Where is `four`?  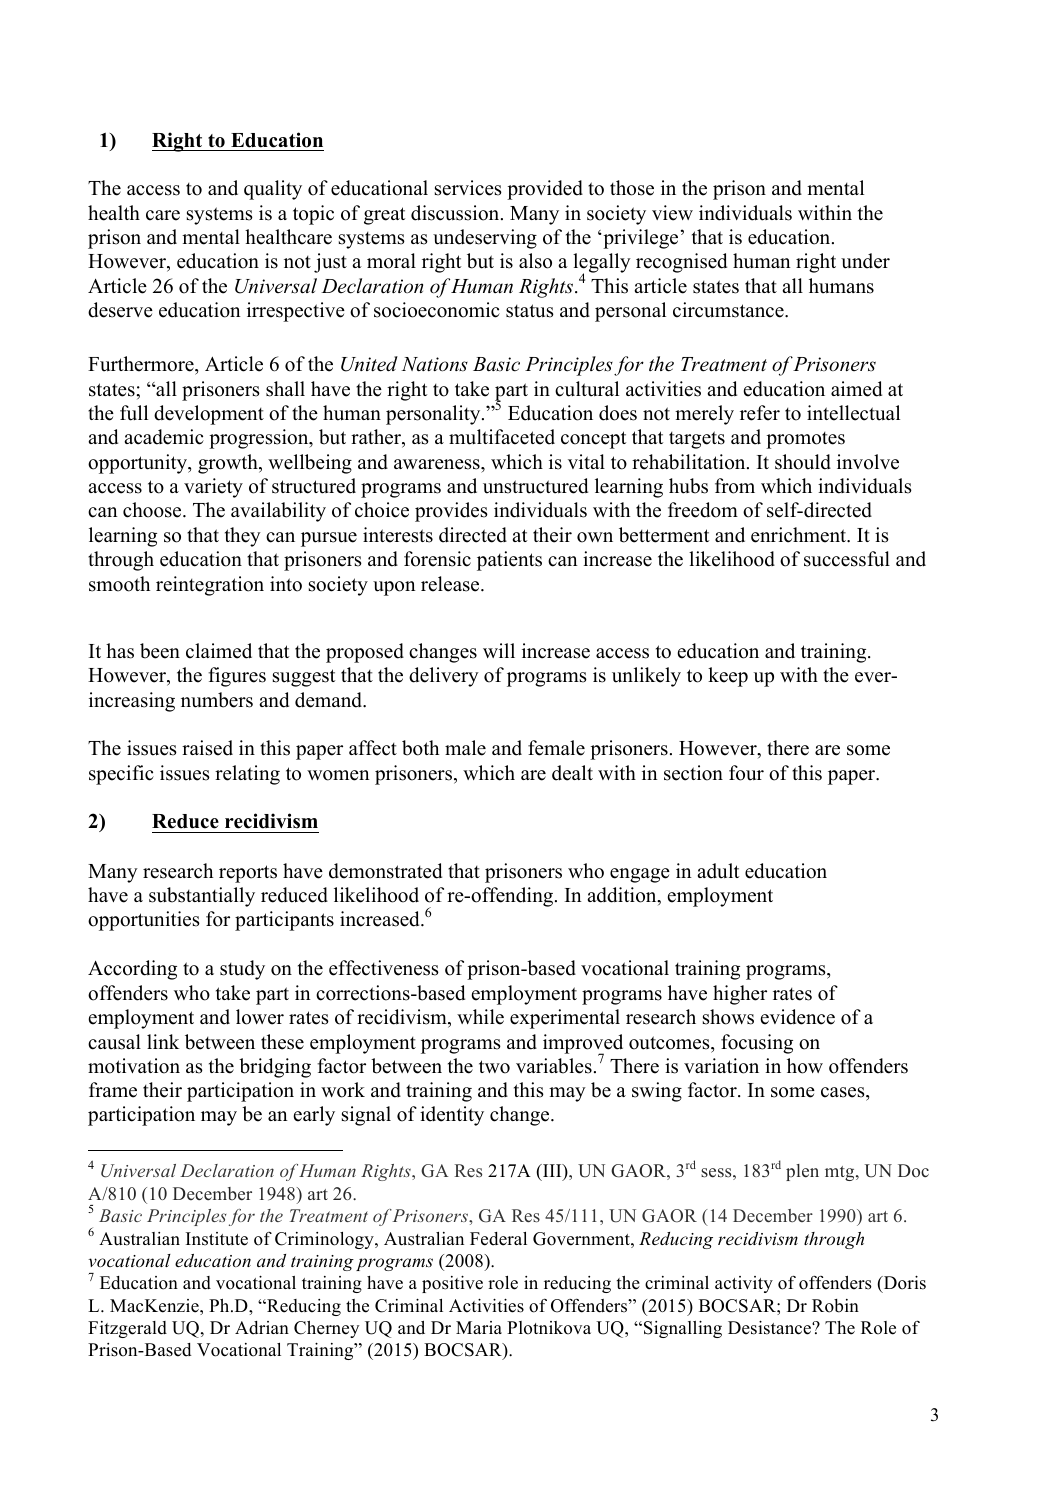
four is located at coordinates (746, 773).
